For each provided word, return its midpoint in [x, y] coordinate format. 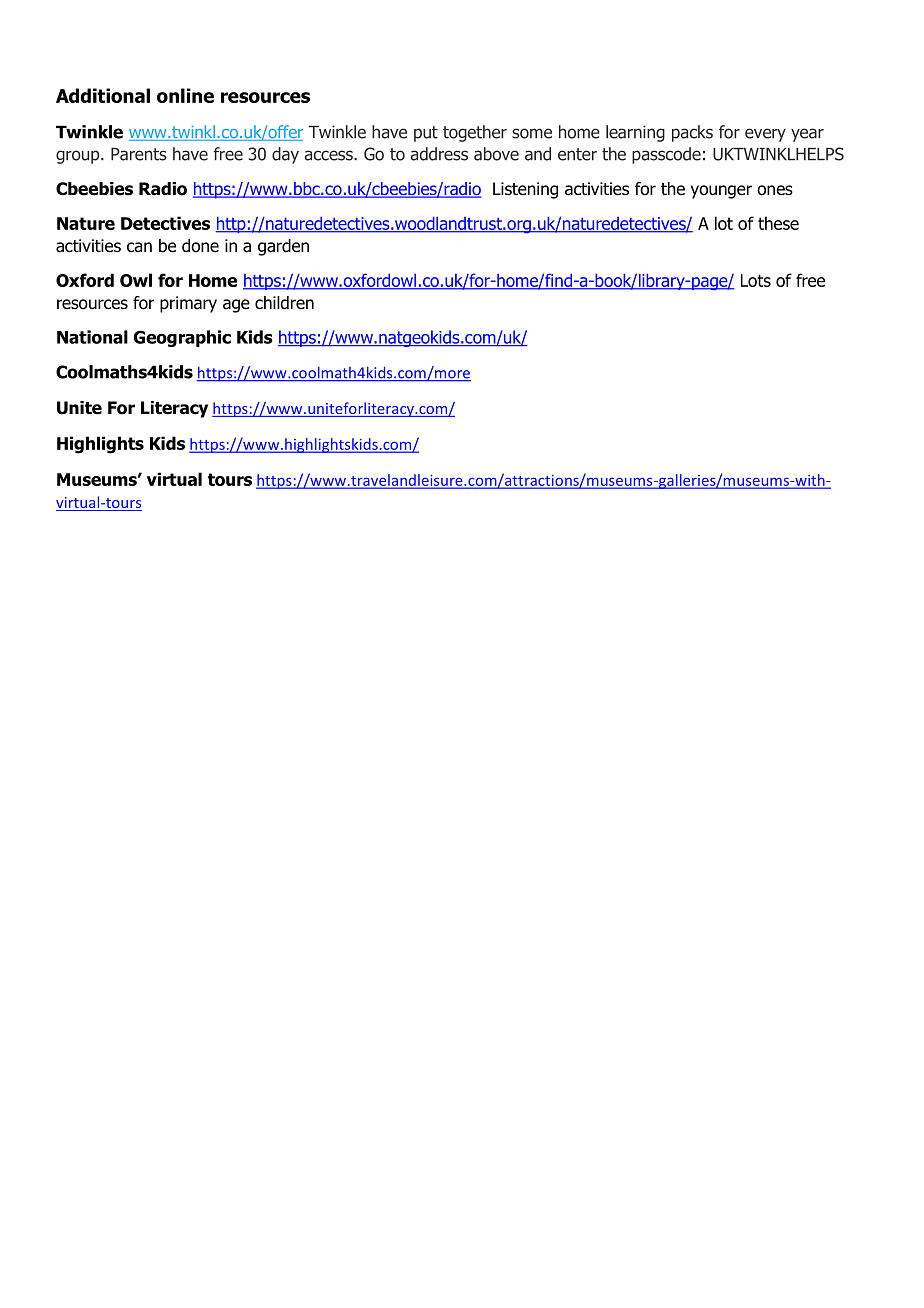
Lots [756, 280]
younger [721, 192]
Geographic [182, 338]
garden [283, 247]
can [139, 247]
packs [692, 133]
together [475, 133]
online [185, 95]
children [284, 303]
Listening [525, 190]
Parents [139, 154]
